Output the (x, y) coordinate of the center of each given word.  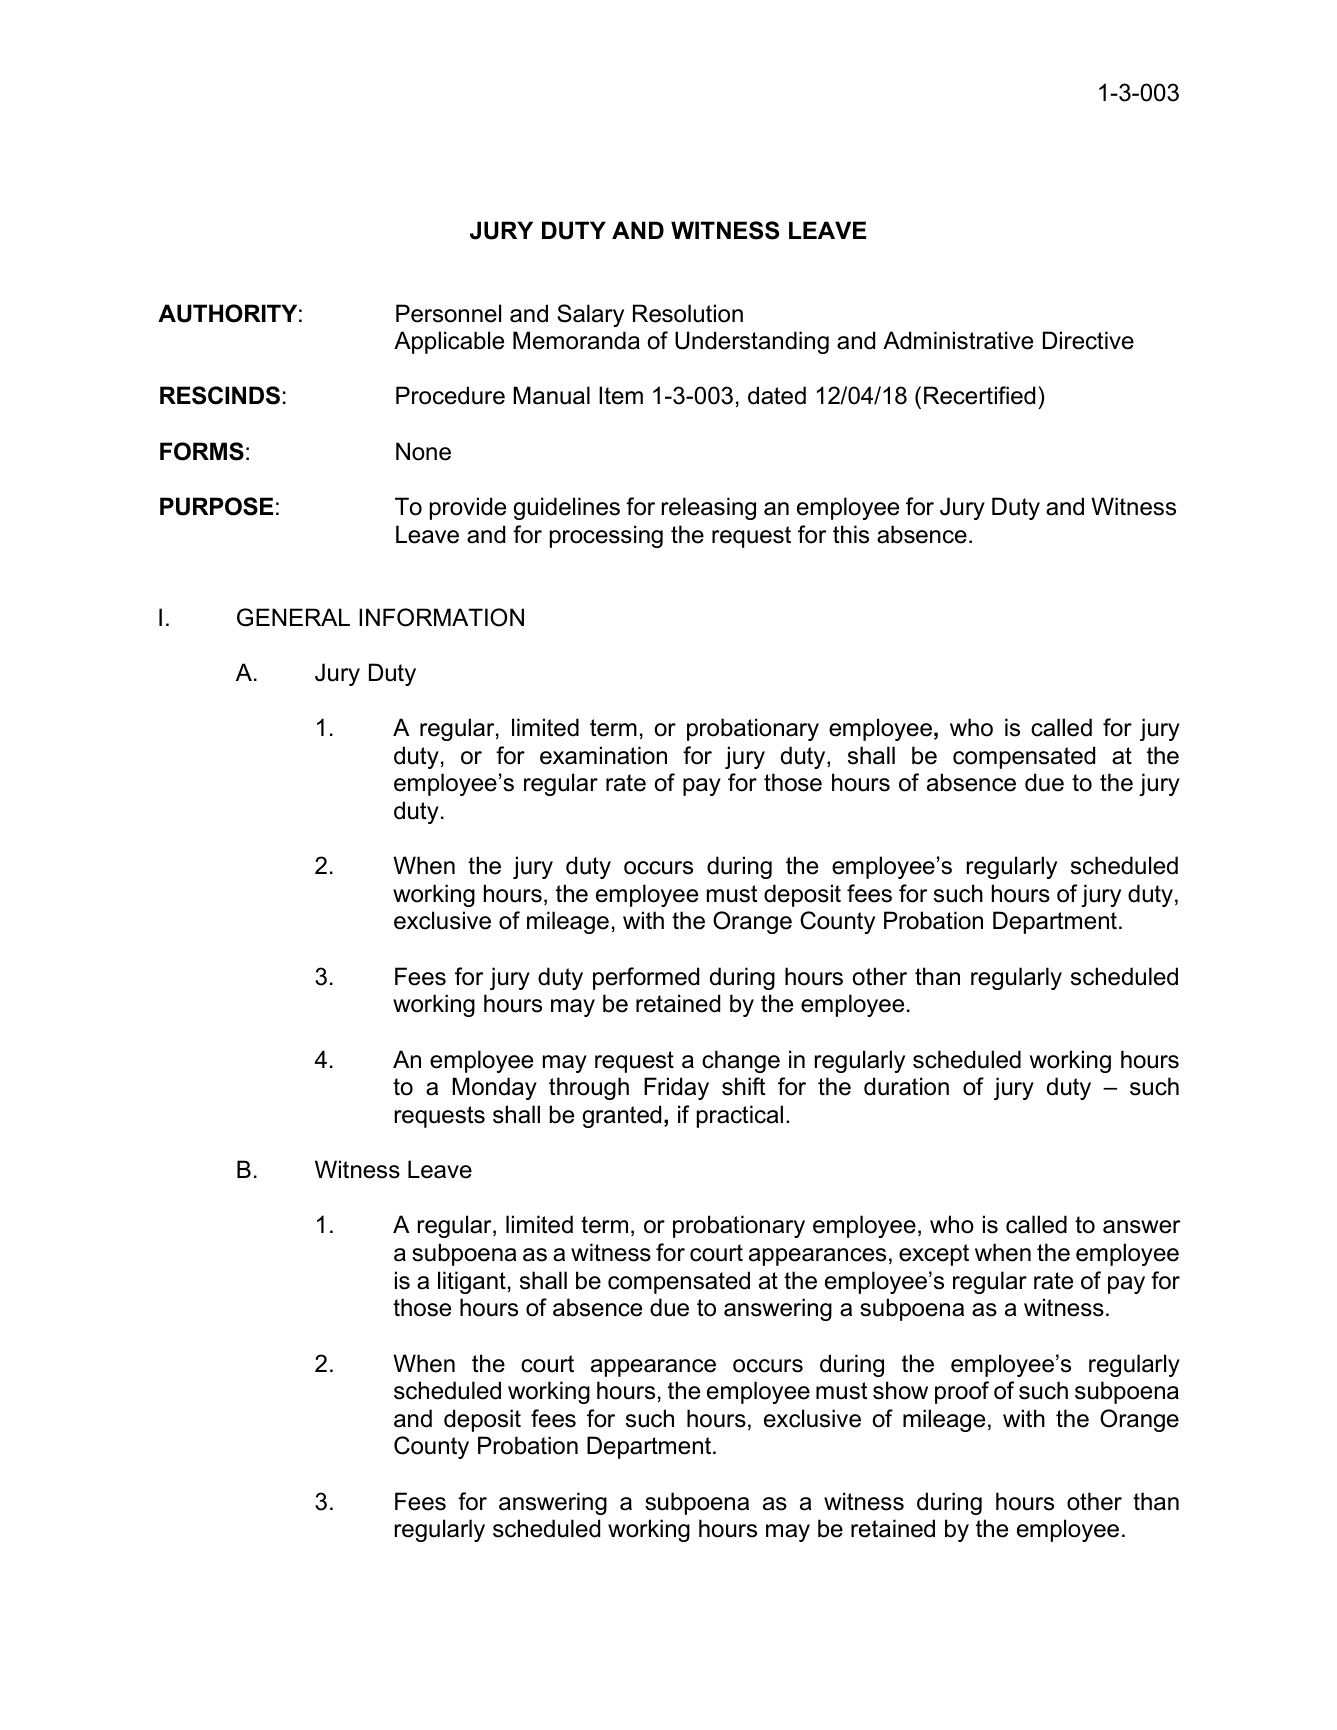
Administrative (958, 340)
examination (603, 755)
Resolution (688, 313)
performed (646, 978)
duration (906, 1086)
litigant (472, 1282)
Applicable (449, 342)
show (900, 1390)
